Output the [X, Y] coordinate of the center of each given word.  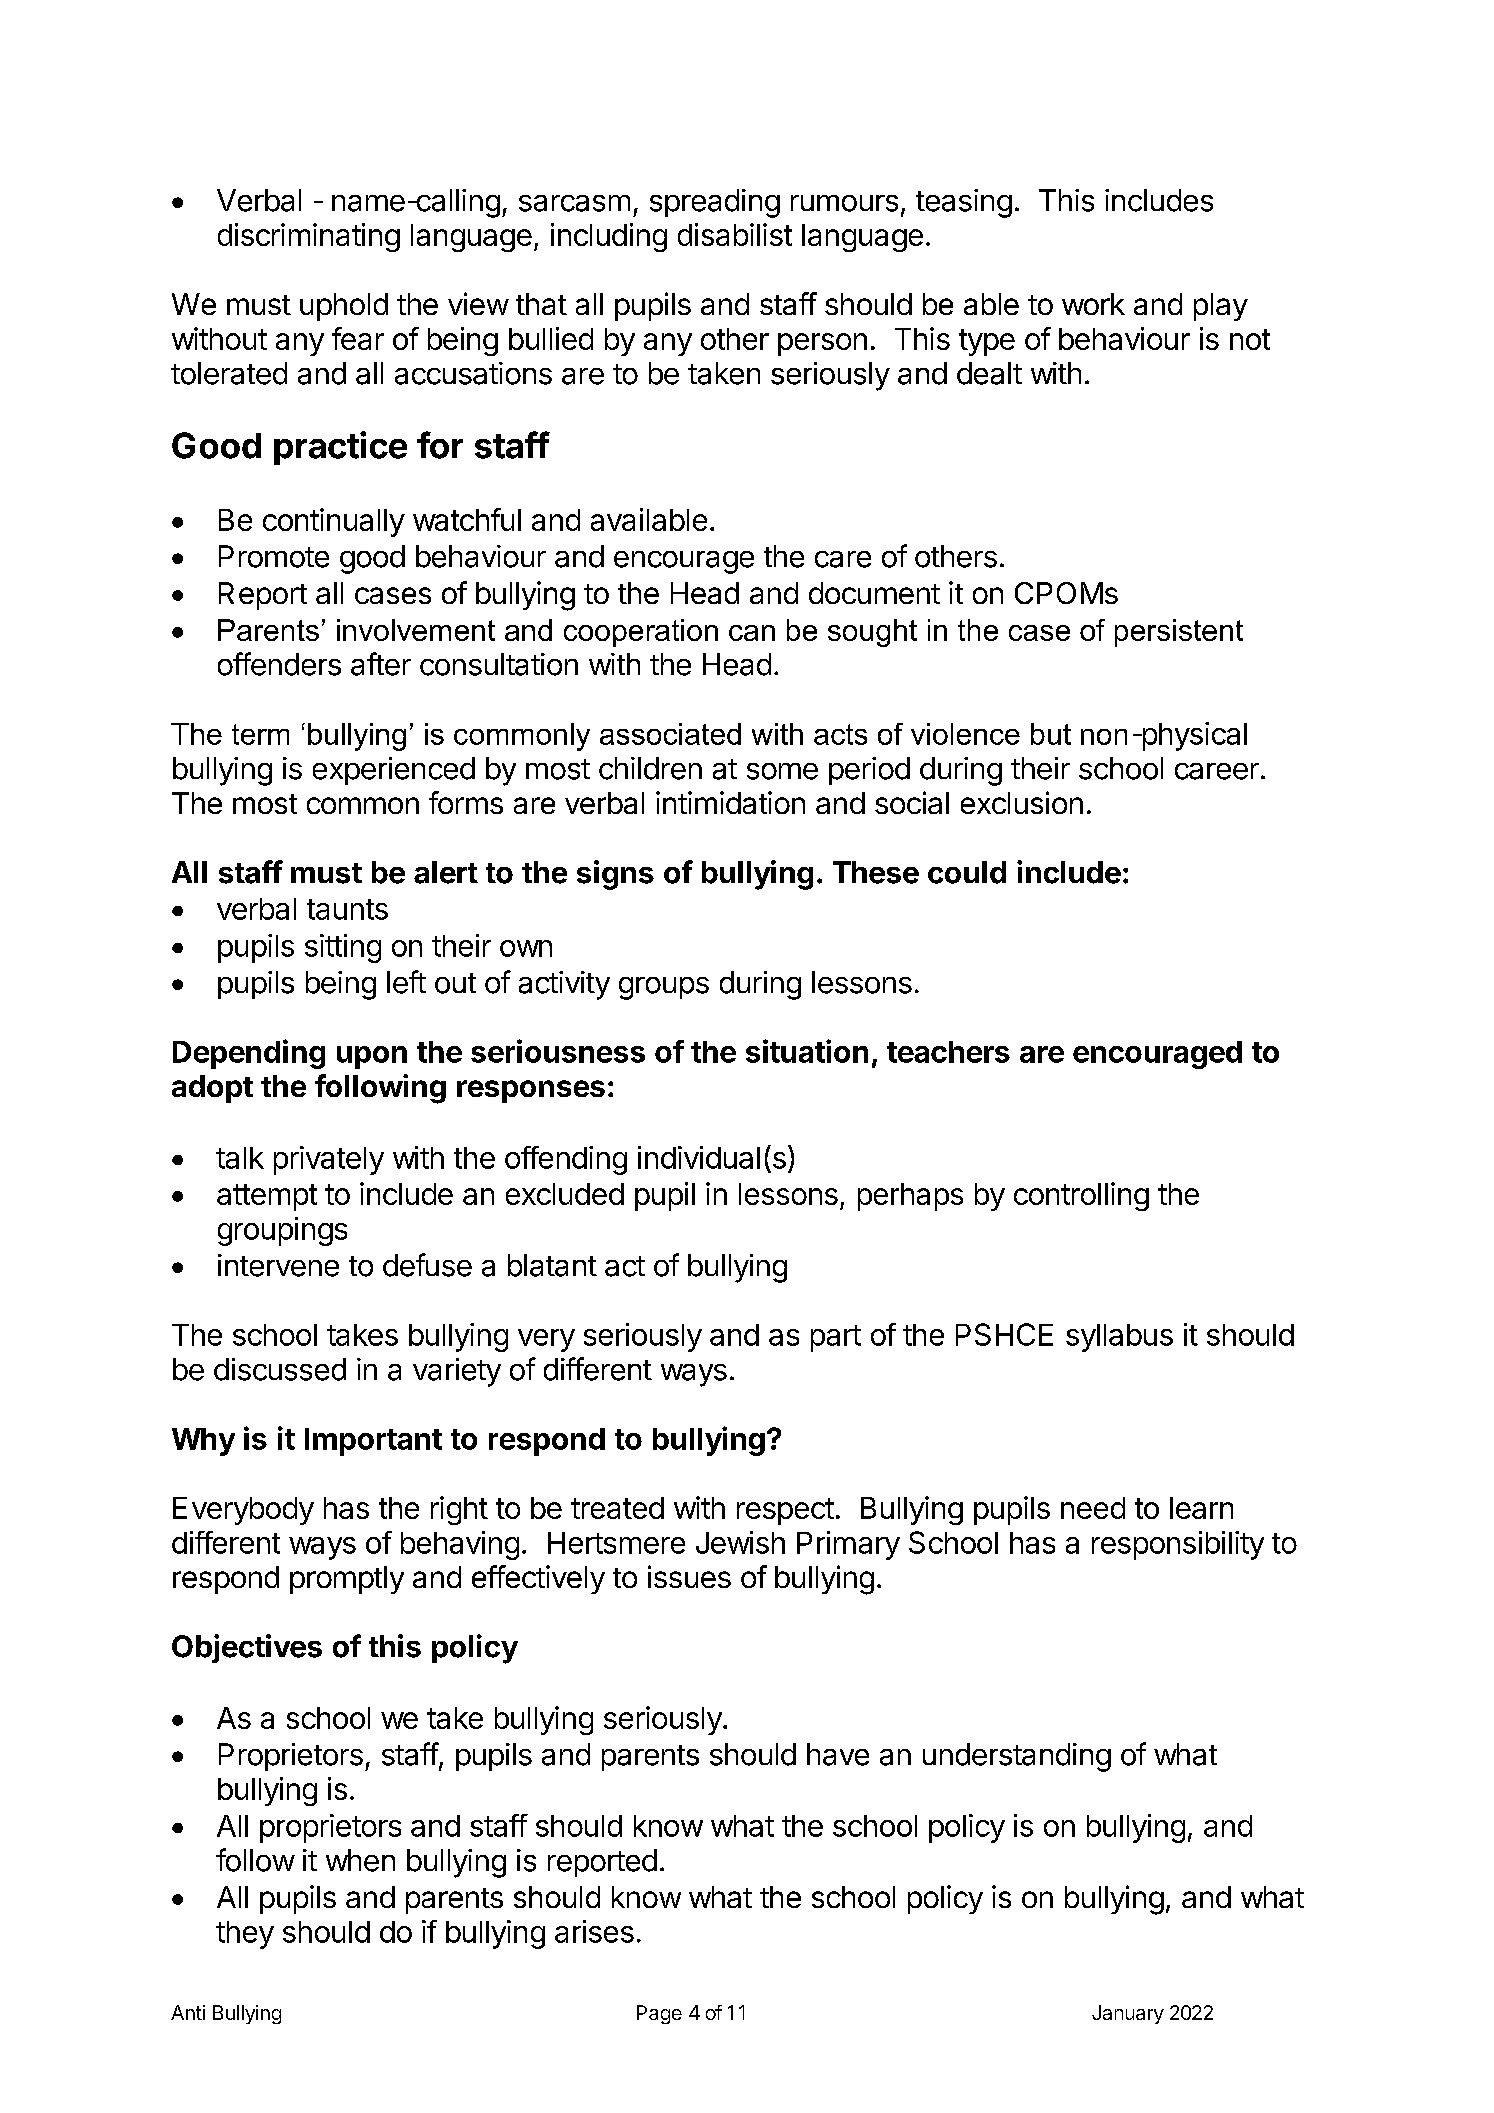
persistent [1179, 633]
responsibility [1178, 1545]
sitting [343, 948]
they [245, 1935]
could [967, 872]
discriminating [309, 237]
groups [664, 988]
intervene [278, 1265]
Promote [274, 556]
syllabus [1119, 1338]
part [836, 1338]
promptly [347, 1580]
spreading [715, 203]
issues [689, 1576]
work [1093, 304]
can [752, 633]
